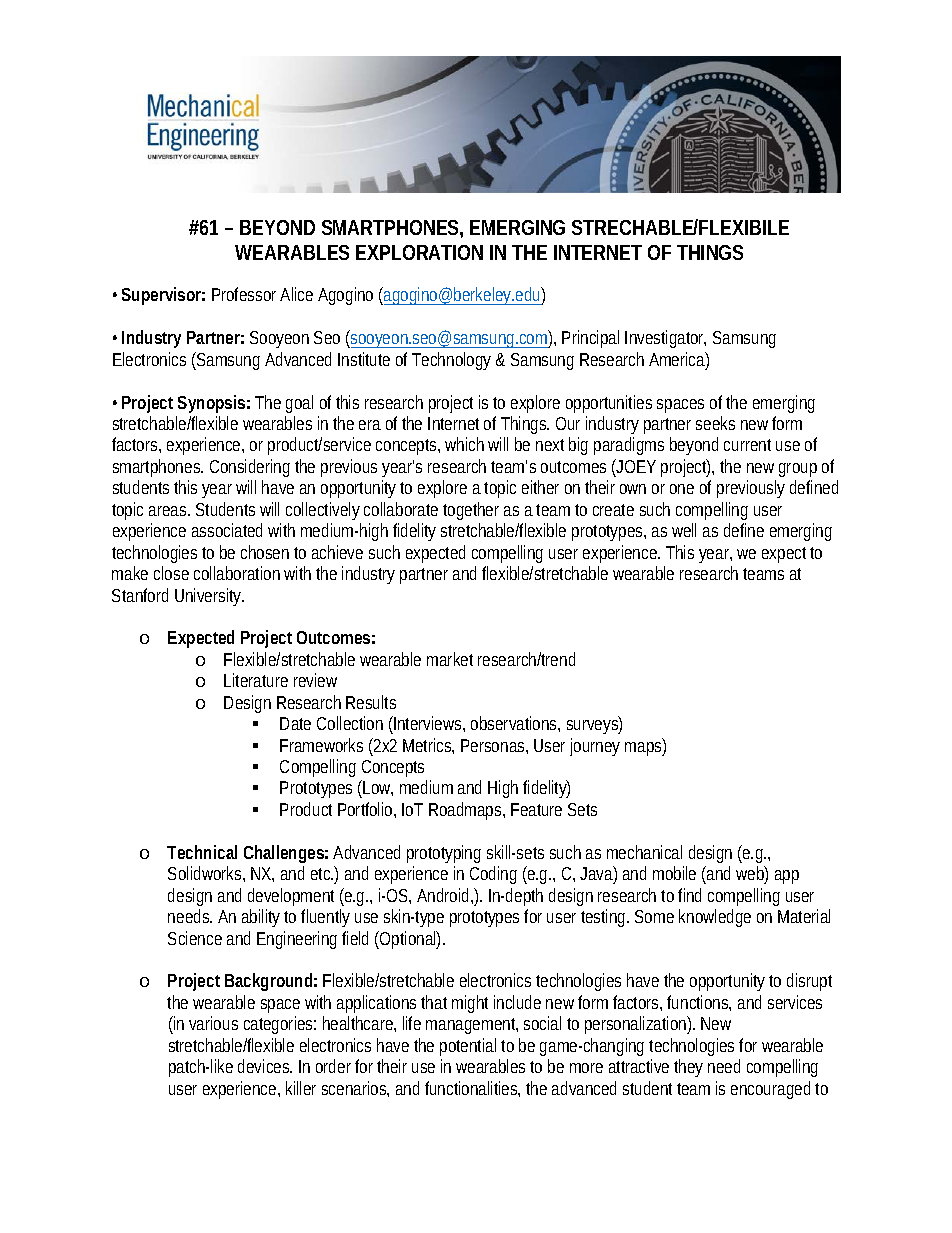 This document has width=952, height=1233. What do you see at coordinates (246, 294) in the document?
I see `Professor` at bounding box center [246, 294].
